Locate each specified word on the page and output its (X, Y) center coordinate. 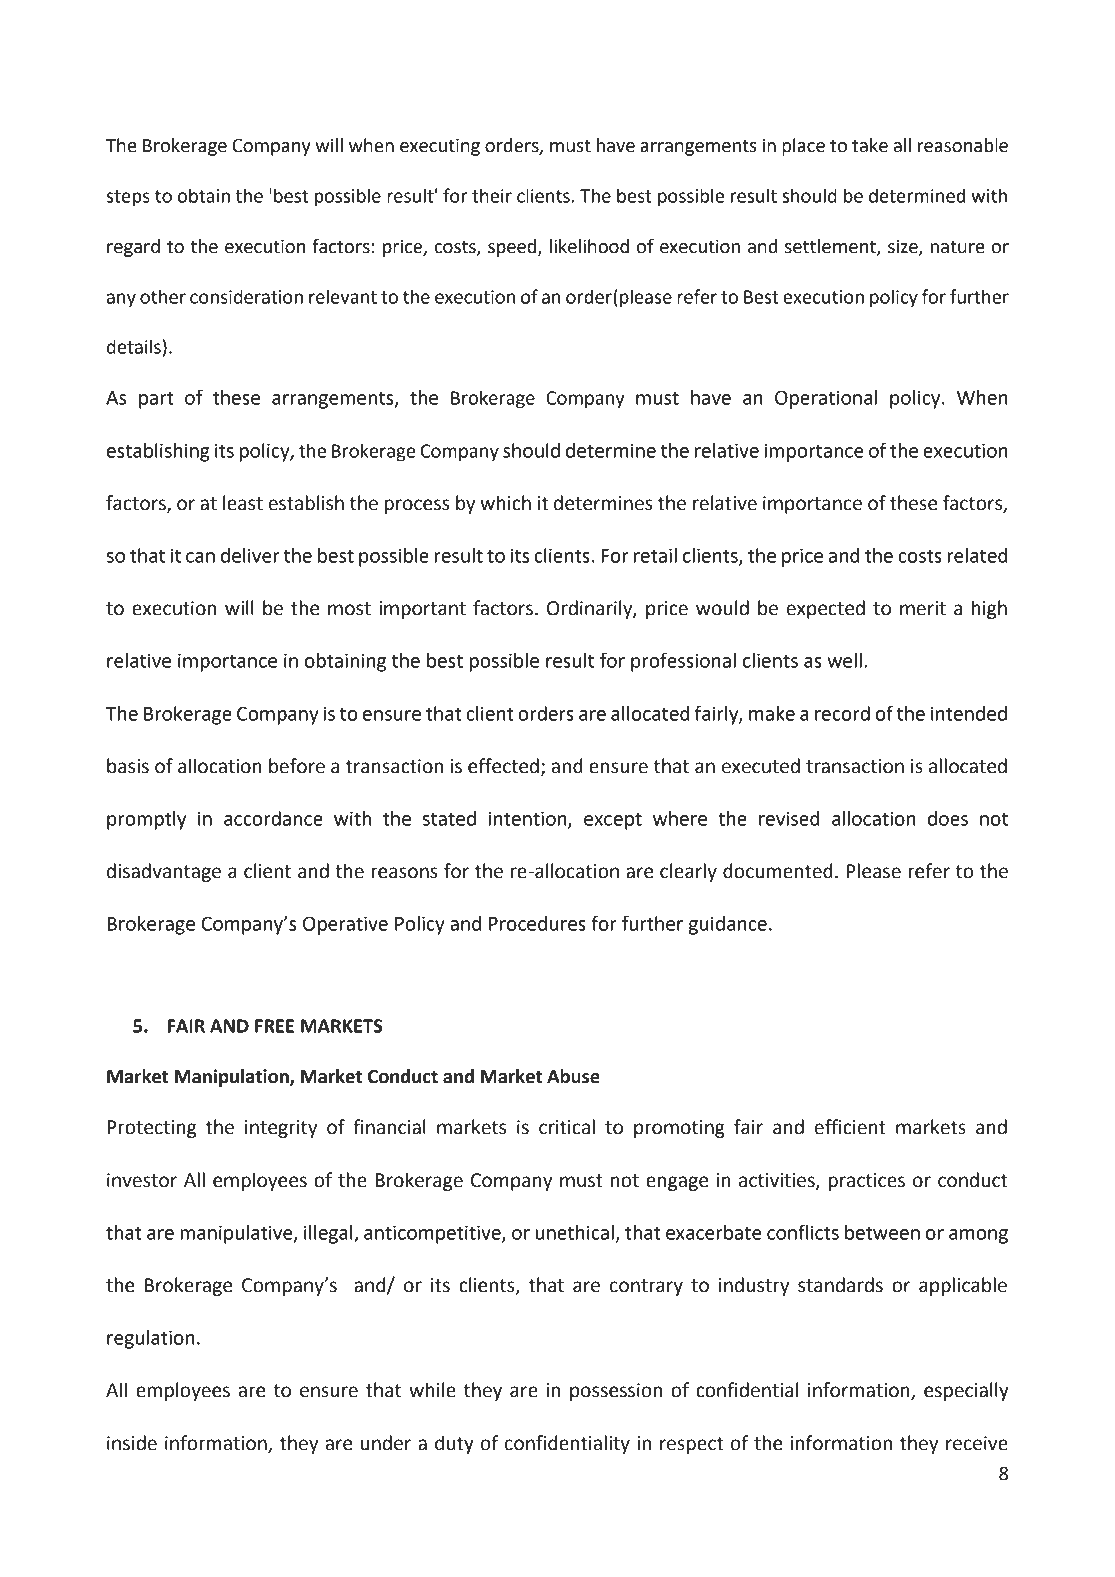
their (492, 195)
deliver (250, 555)
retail (655, 555)
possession (616, 1392)
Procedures (537, 923)
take (870, 145)
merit (923, 608)
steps (128, 198)
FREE (274, 1026)
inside (132, 1443)
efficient (850, 1127)
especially (966, 1391)
